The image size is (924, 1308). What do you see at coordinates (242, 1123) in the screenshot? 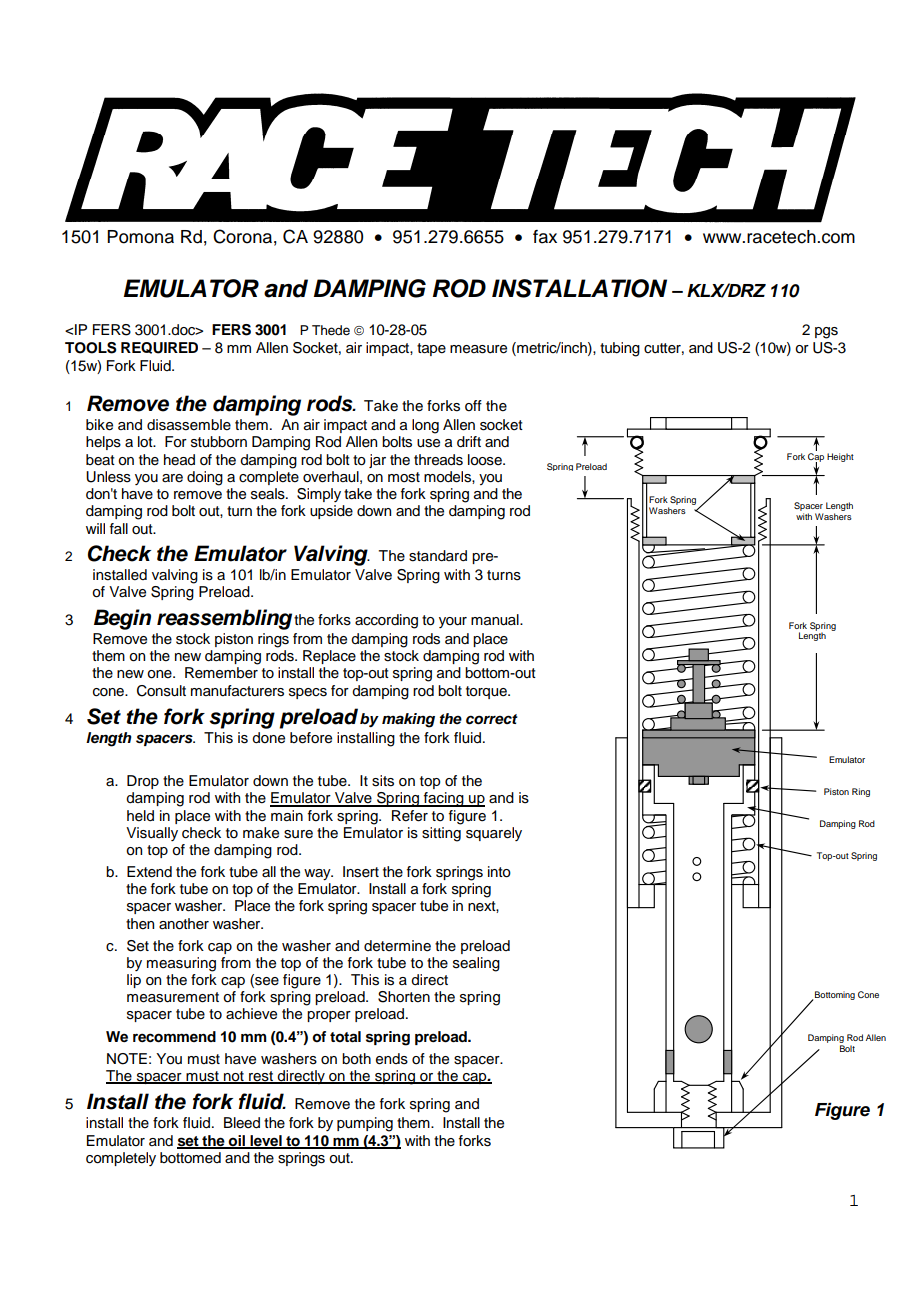
I see `Bleed` at bounding box center [242, 1123].
